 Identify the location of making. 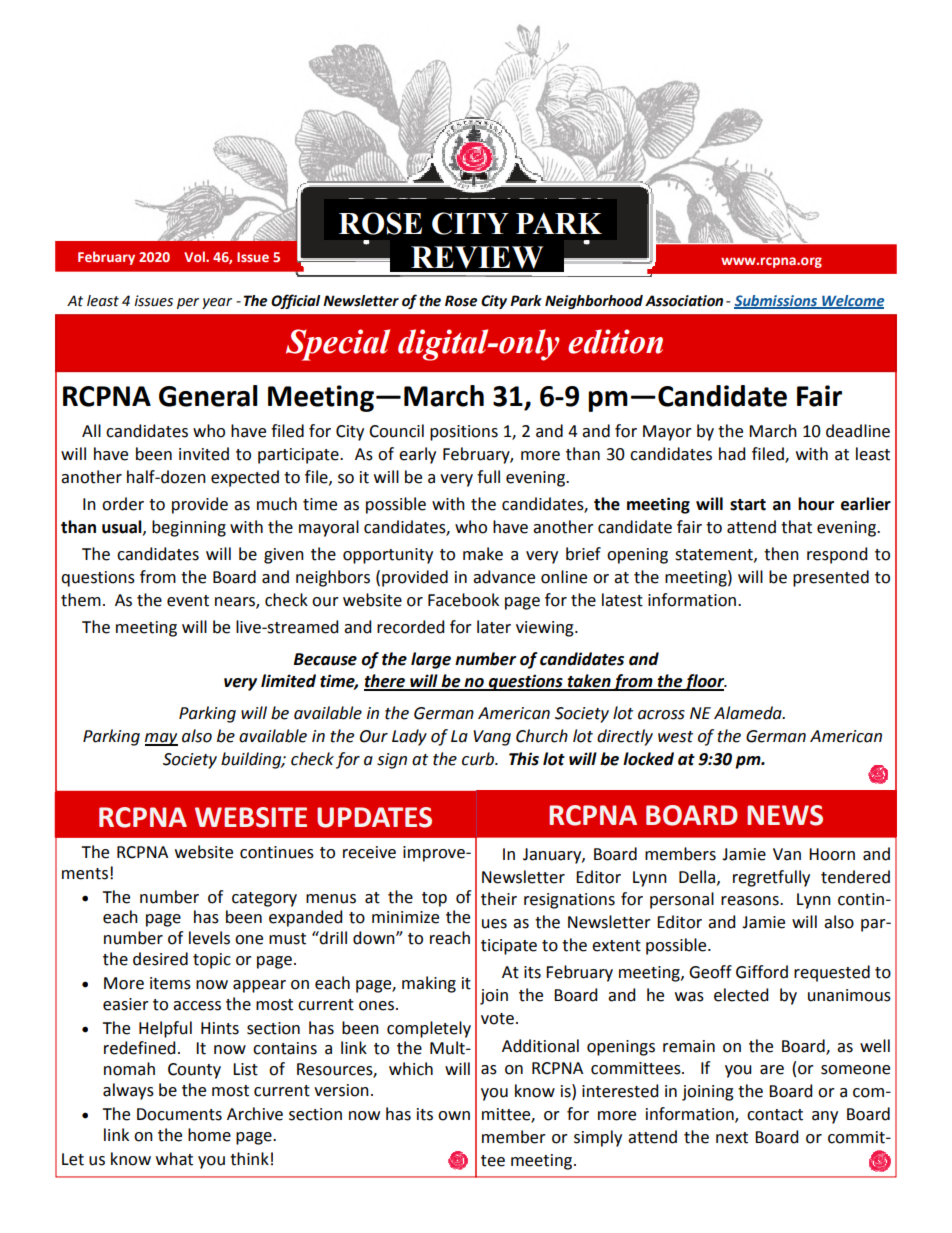
(429, 984).
